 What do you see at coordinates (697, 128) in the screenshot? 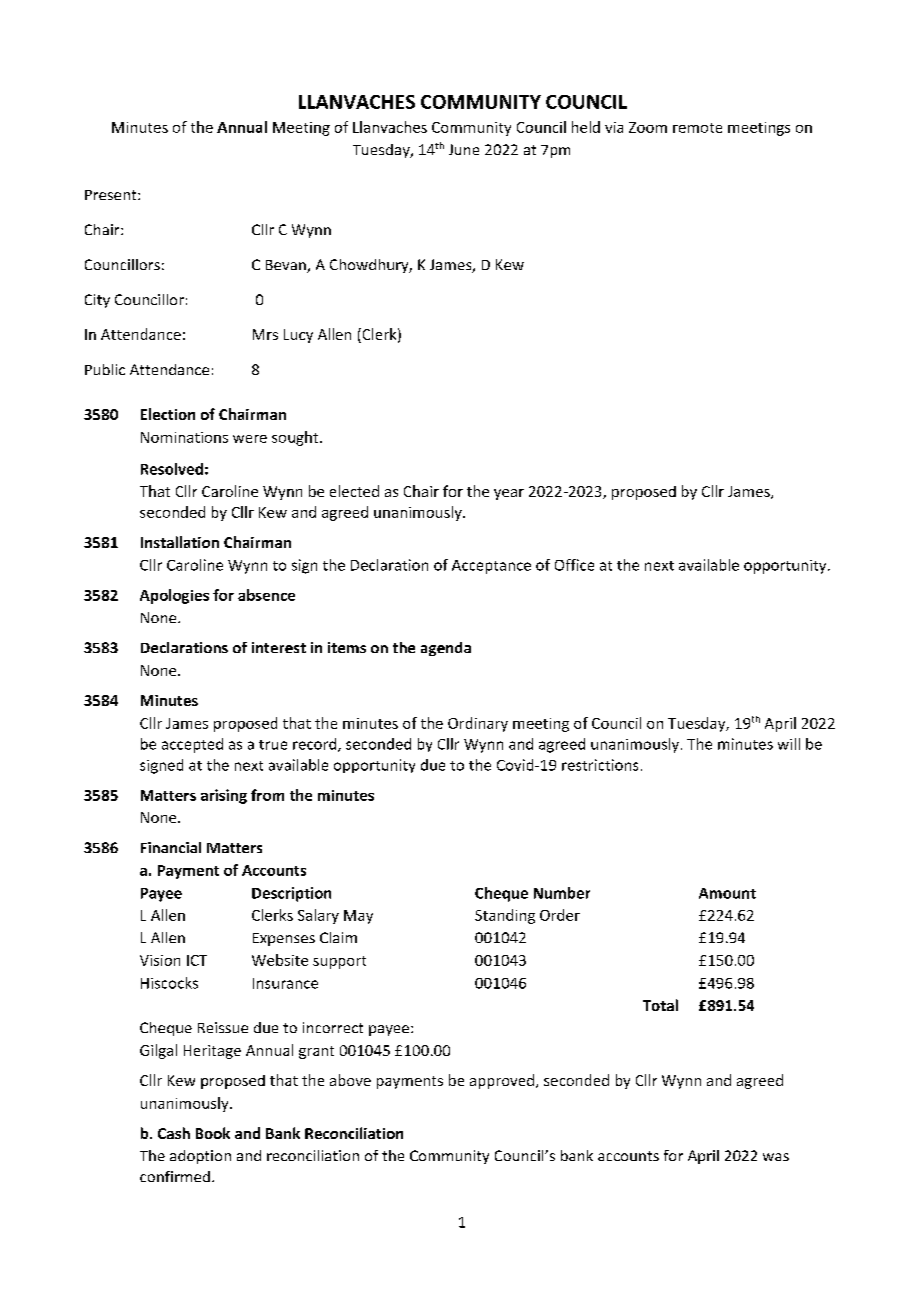
I see `remote` at bounding box center [697, 128].
